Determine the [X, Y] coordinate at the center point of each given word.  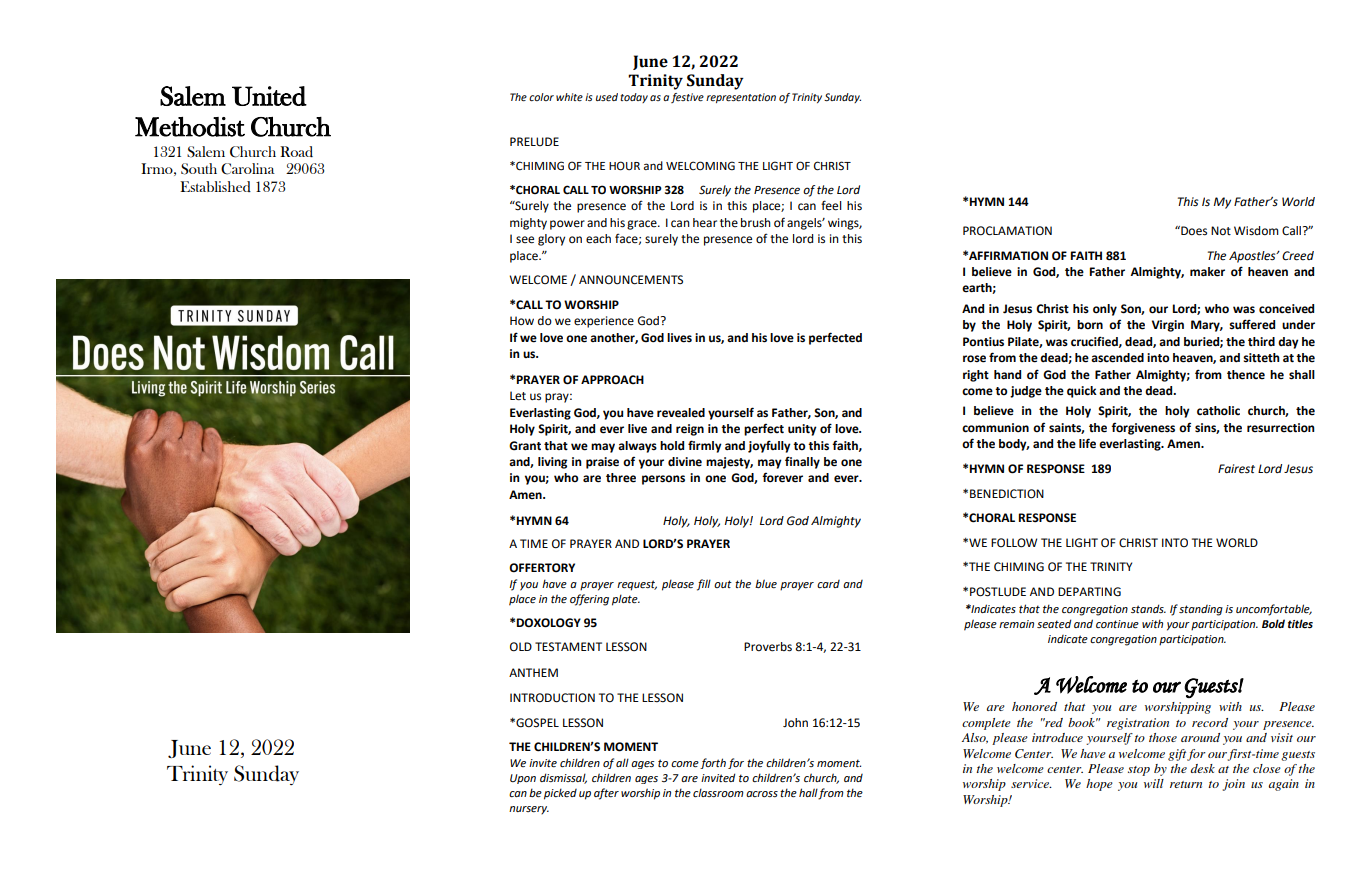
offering [589, 600]
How [522, 320]
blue [766, 584]
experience [604, 322]
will [1154, 783]
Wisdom [1256, 231]
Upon [523, 779]
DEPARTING [1089, 592]
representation [741, 98]
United [269, 96]
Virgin [1168, 326]
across [762, 794]
